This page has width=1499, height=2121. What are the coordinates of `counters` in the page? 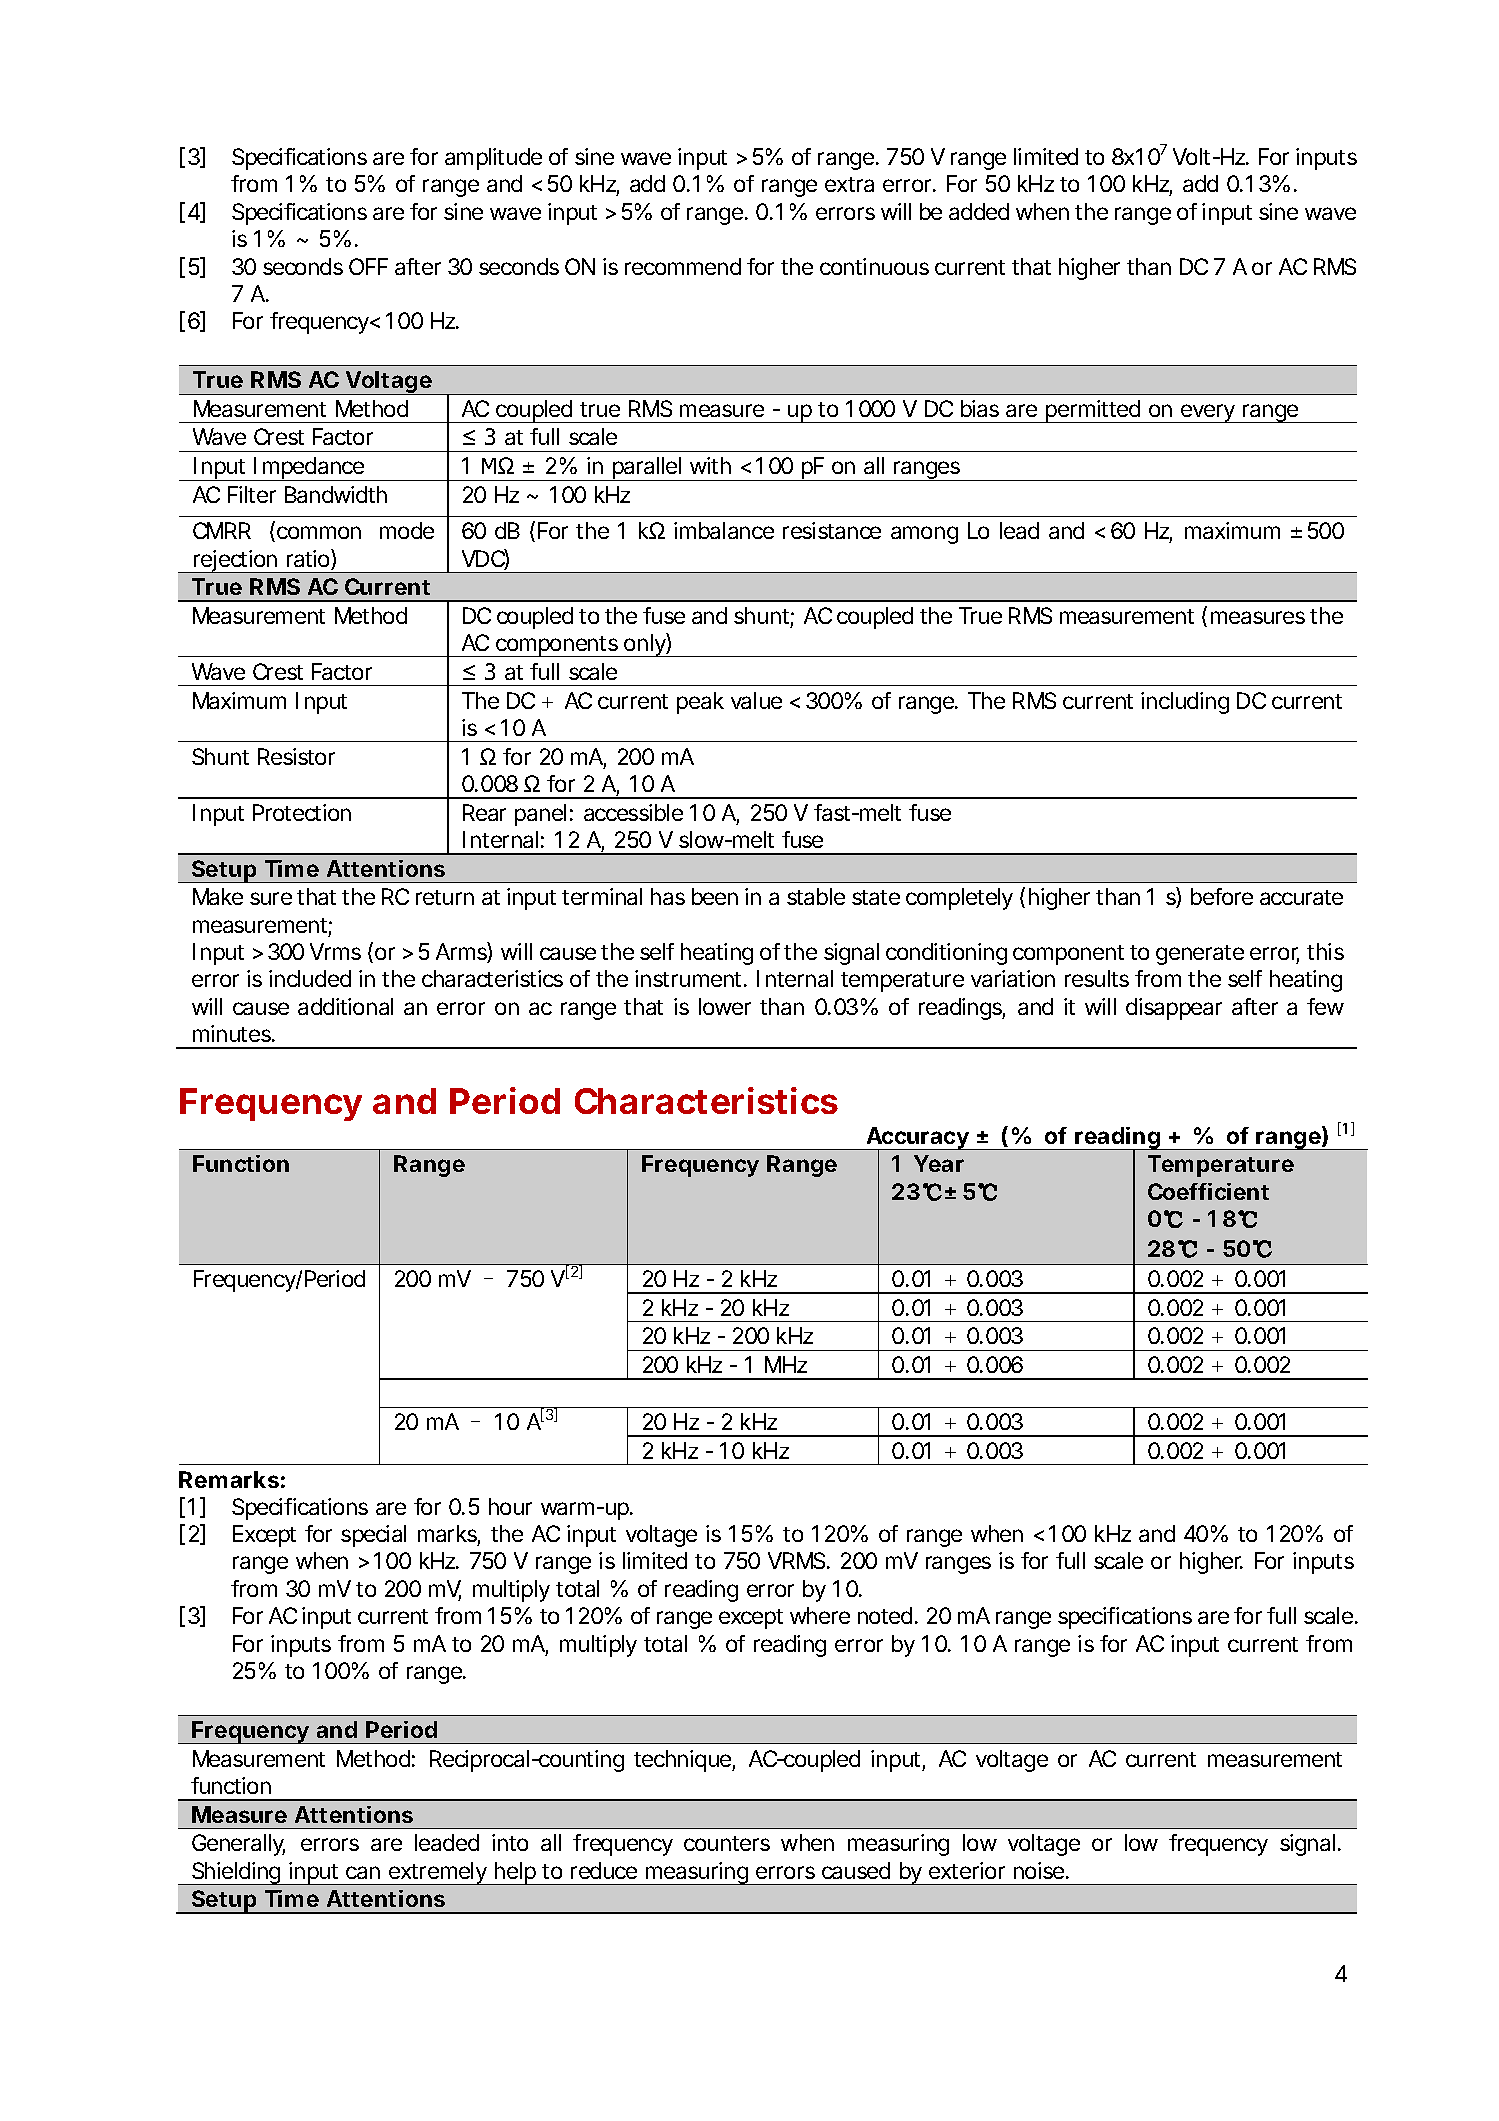 It's located at (727, 1843).
